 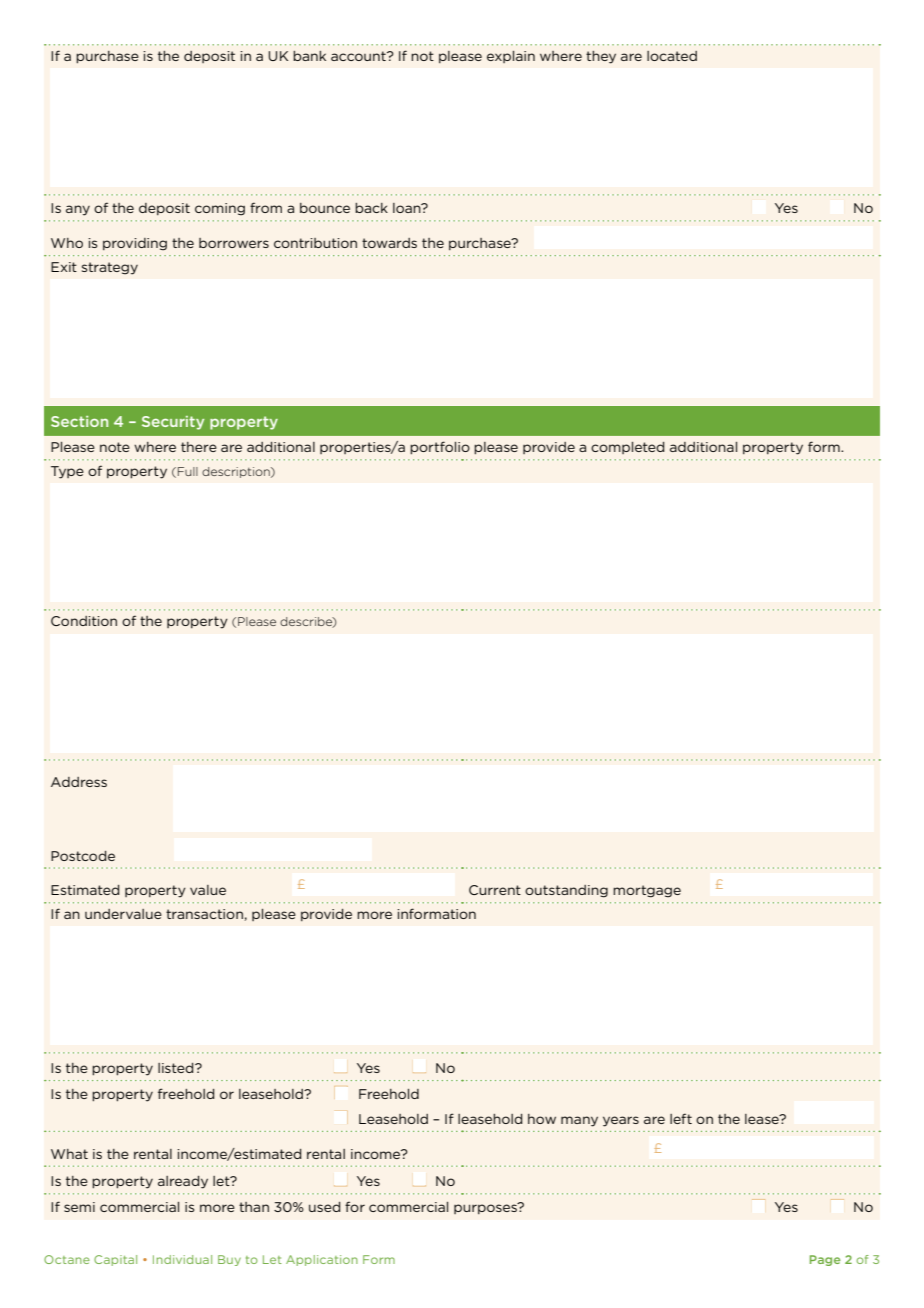 What do you see at coordinates (325, 1207) in the screenshot?
I see `used` at bounding box center [325, 1207].
